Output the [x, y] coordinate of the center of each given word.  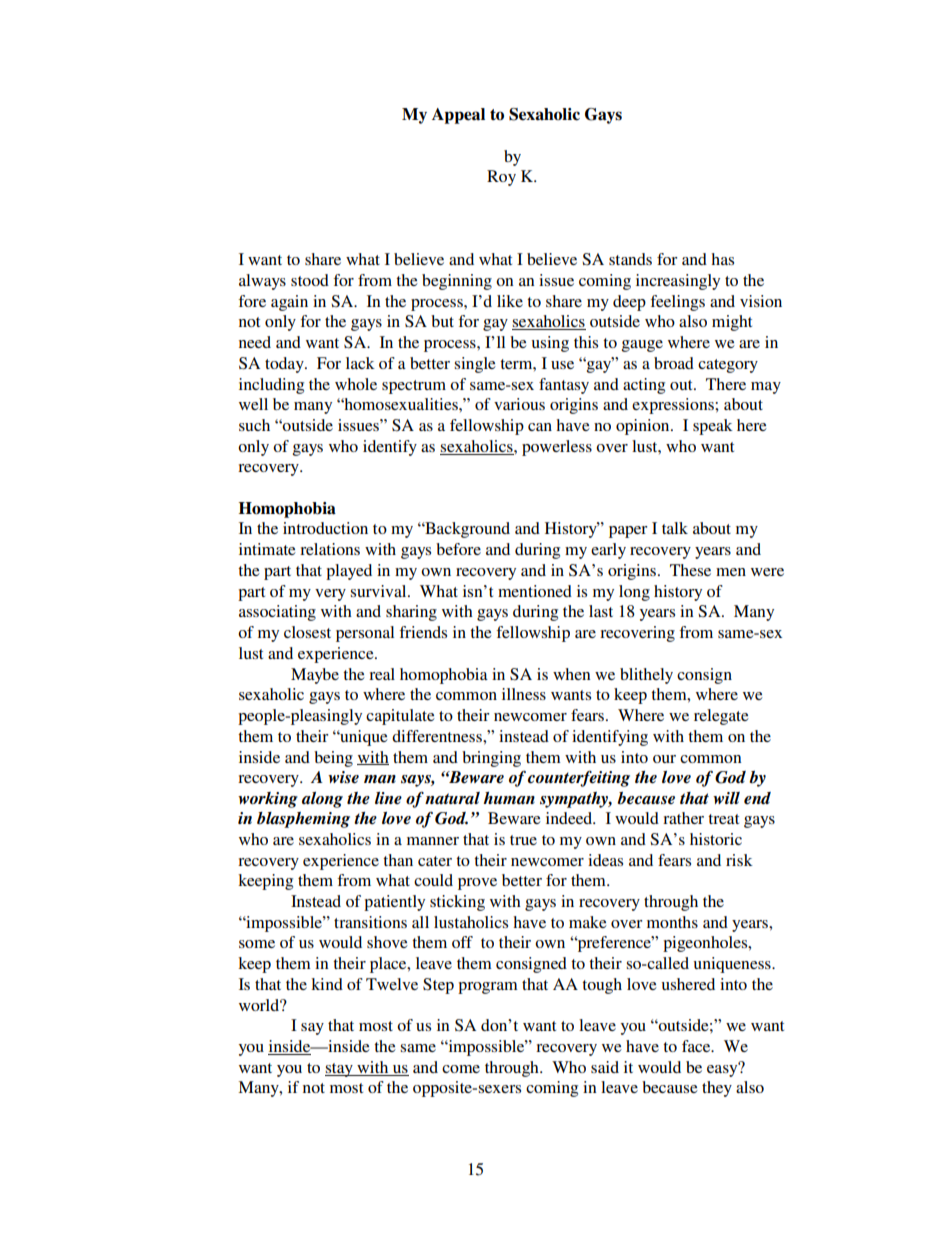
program [488, 988]
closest [307, 632]
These [690, 570]
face [697, 1046]
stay [340, 1070]
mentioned [535, 591]
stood [310, 280]
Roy [501, 178]
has [722, 259]
